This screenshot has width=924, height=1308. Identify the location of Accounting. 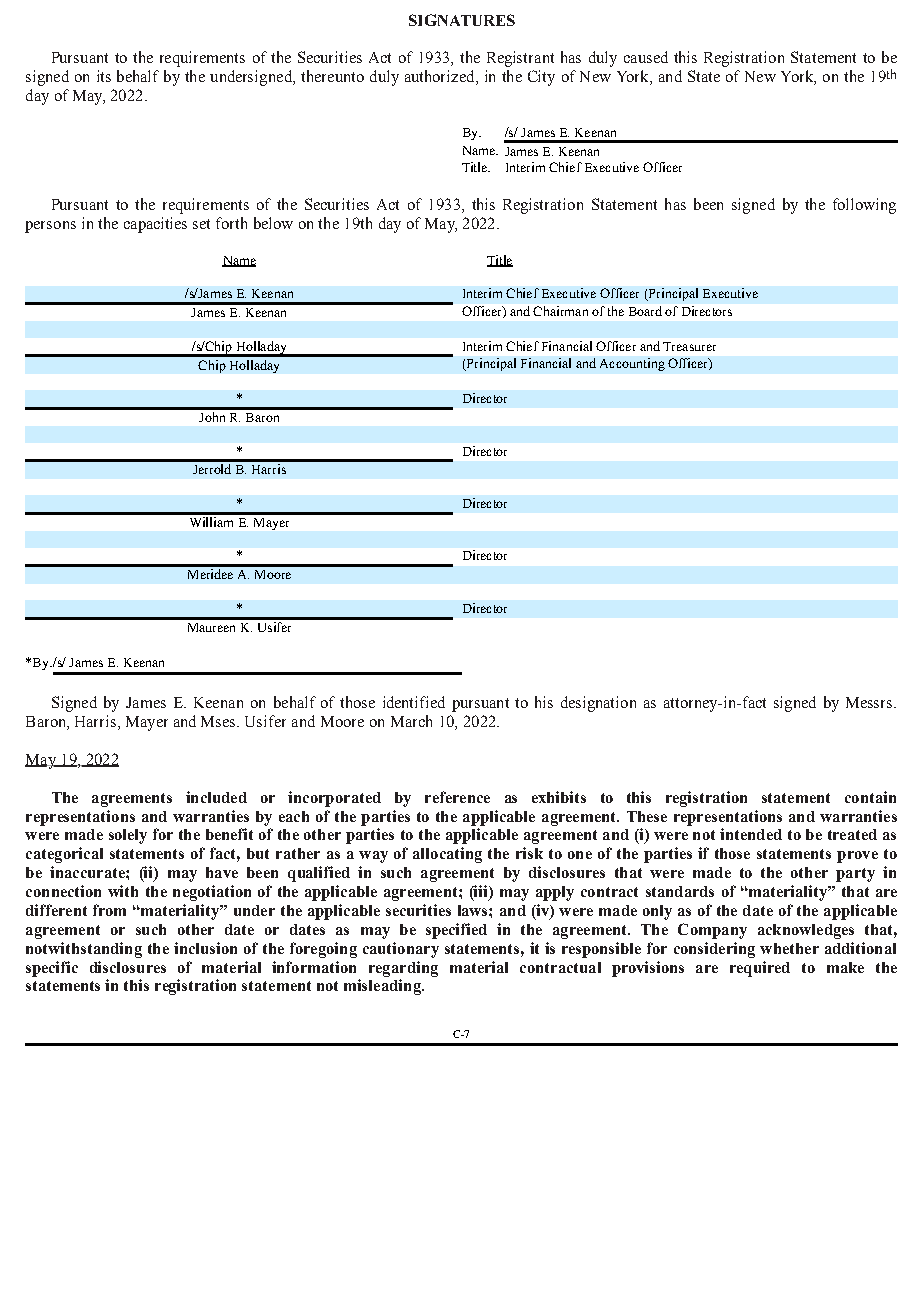
(632, 364).
